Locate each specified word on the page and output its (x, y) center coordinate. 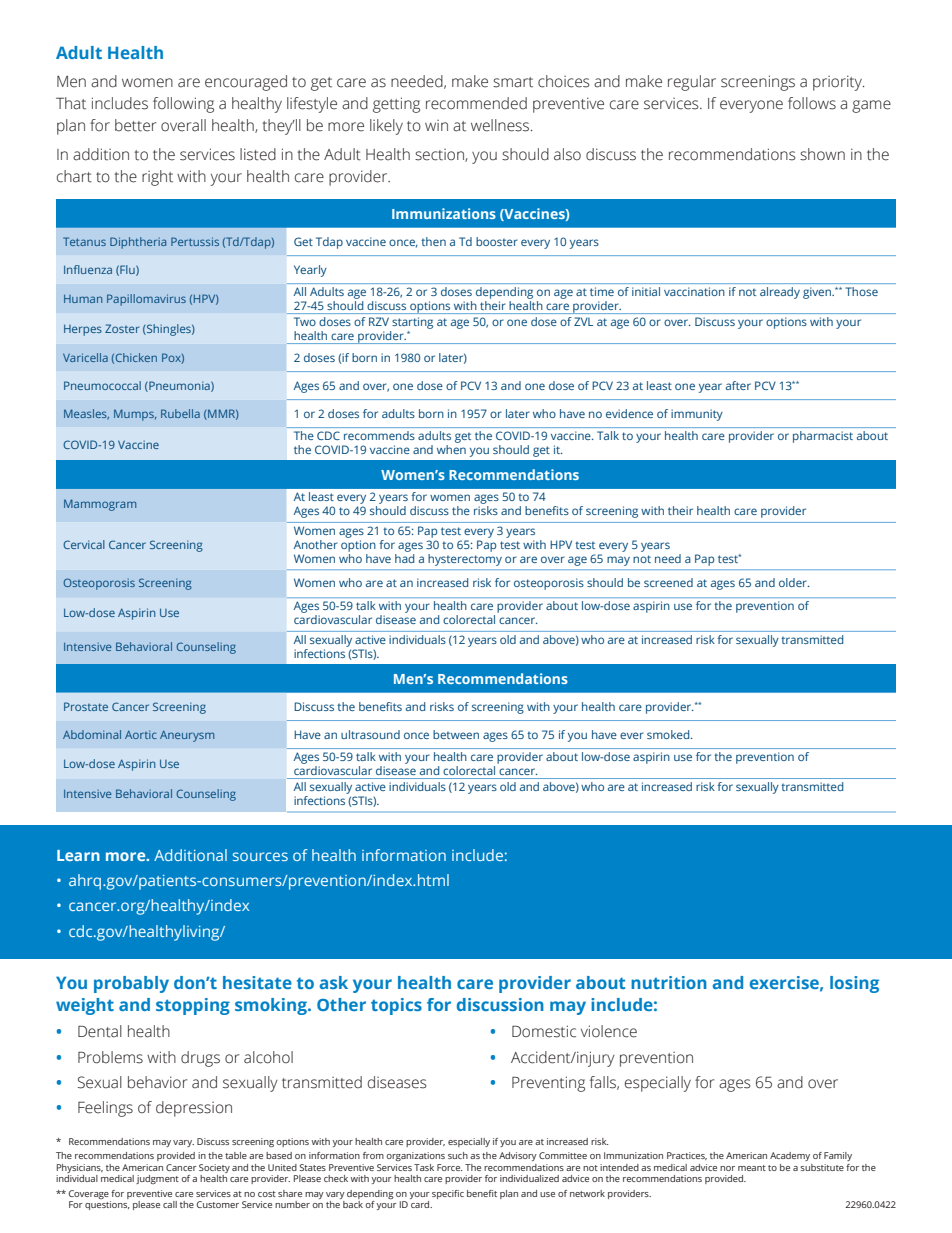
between (456, 734)
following (183, 105)
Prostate (86, 706)
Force (449, 1167)
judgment (157, 1179)
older (794, 582)
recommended (476, 103)
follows (812, 103)
